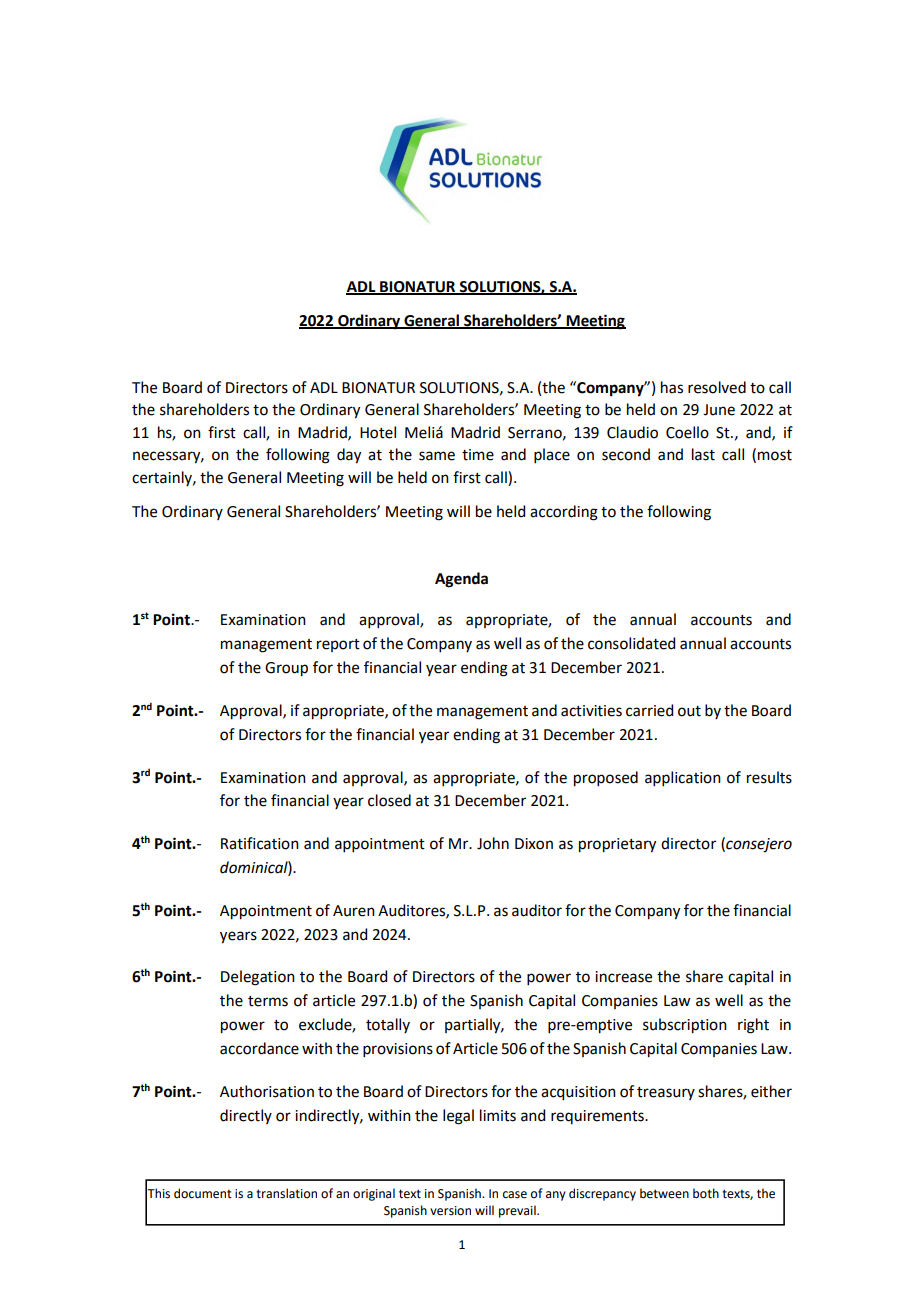 This page has height=1308, width=924. Describe the element at coordinates (515, 1195) in the page. I see `case` at that location.
